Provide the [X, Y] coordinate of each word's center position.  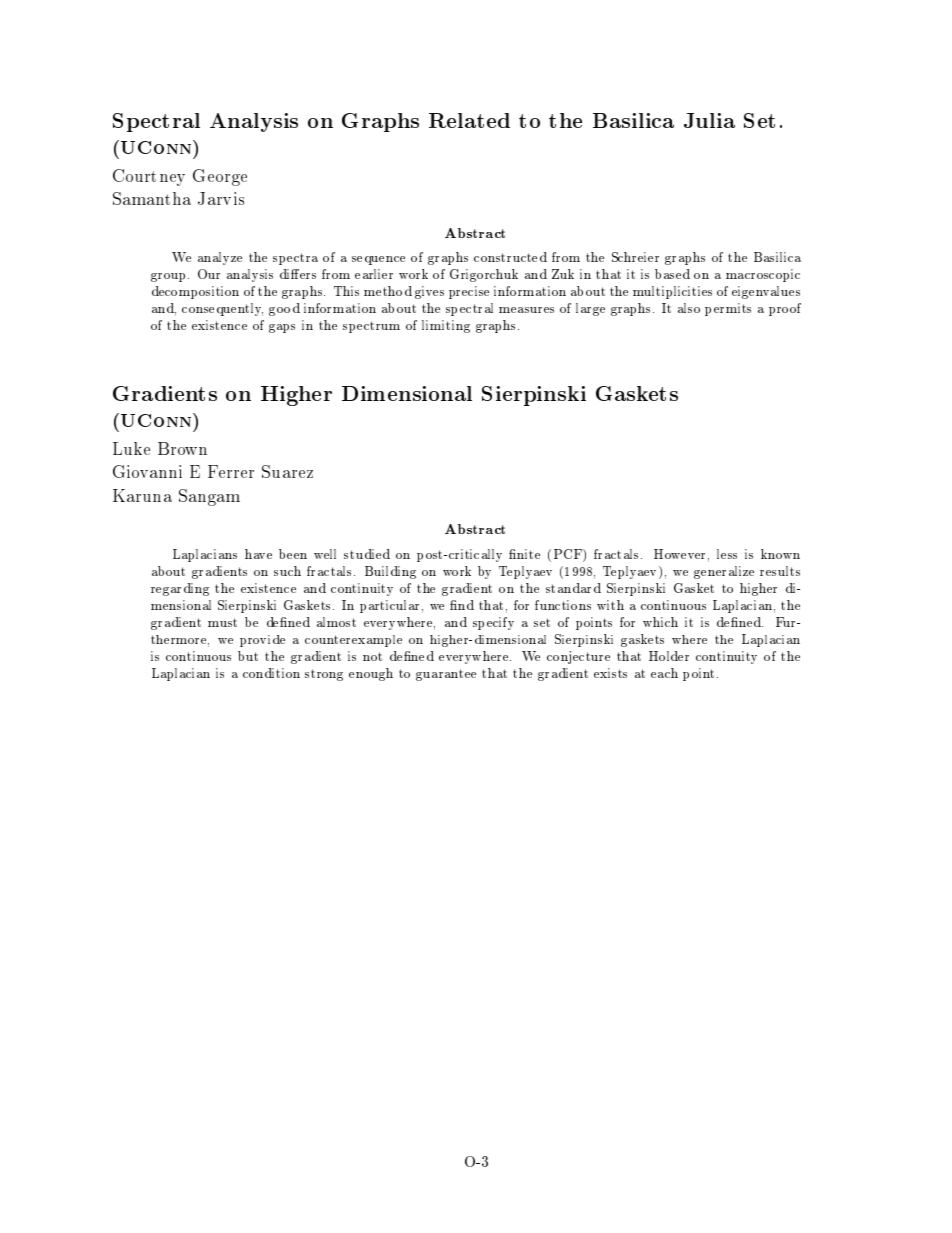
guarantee [446, 675]
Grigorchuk [484, 275]
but [248, 656]
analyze [220, 258]
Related [469, 120]
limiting [446, 326]
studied [367, 554]
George [220, 177]
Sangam [209, 497]
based [672, 274]
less [727, 554]
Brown [182, 448]
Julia [709, 120]
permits [728, 309]
